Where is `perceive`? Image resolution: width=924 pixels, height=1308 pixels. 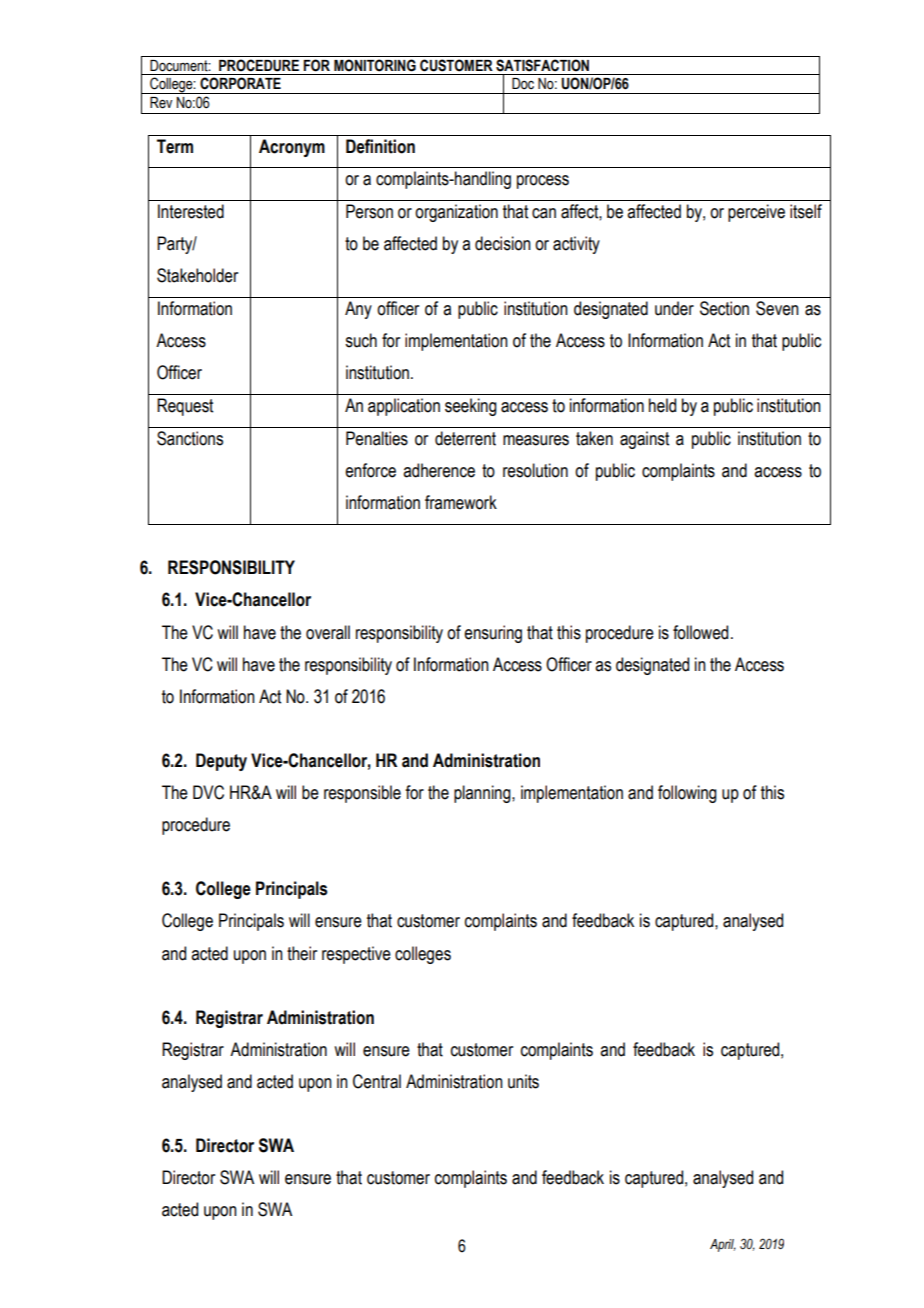
perceive is located at coordinates (756, 213).
